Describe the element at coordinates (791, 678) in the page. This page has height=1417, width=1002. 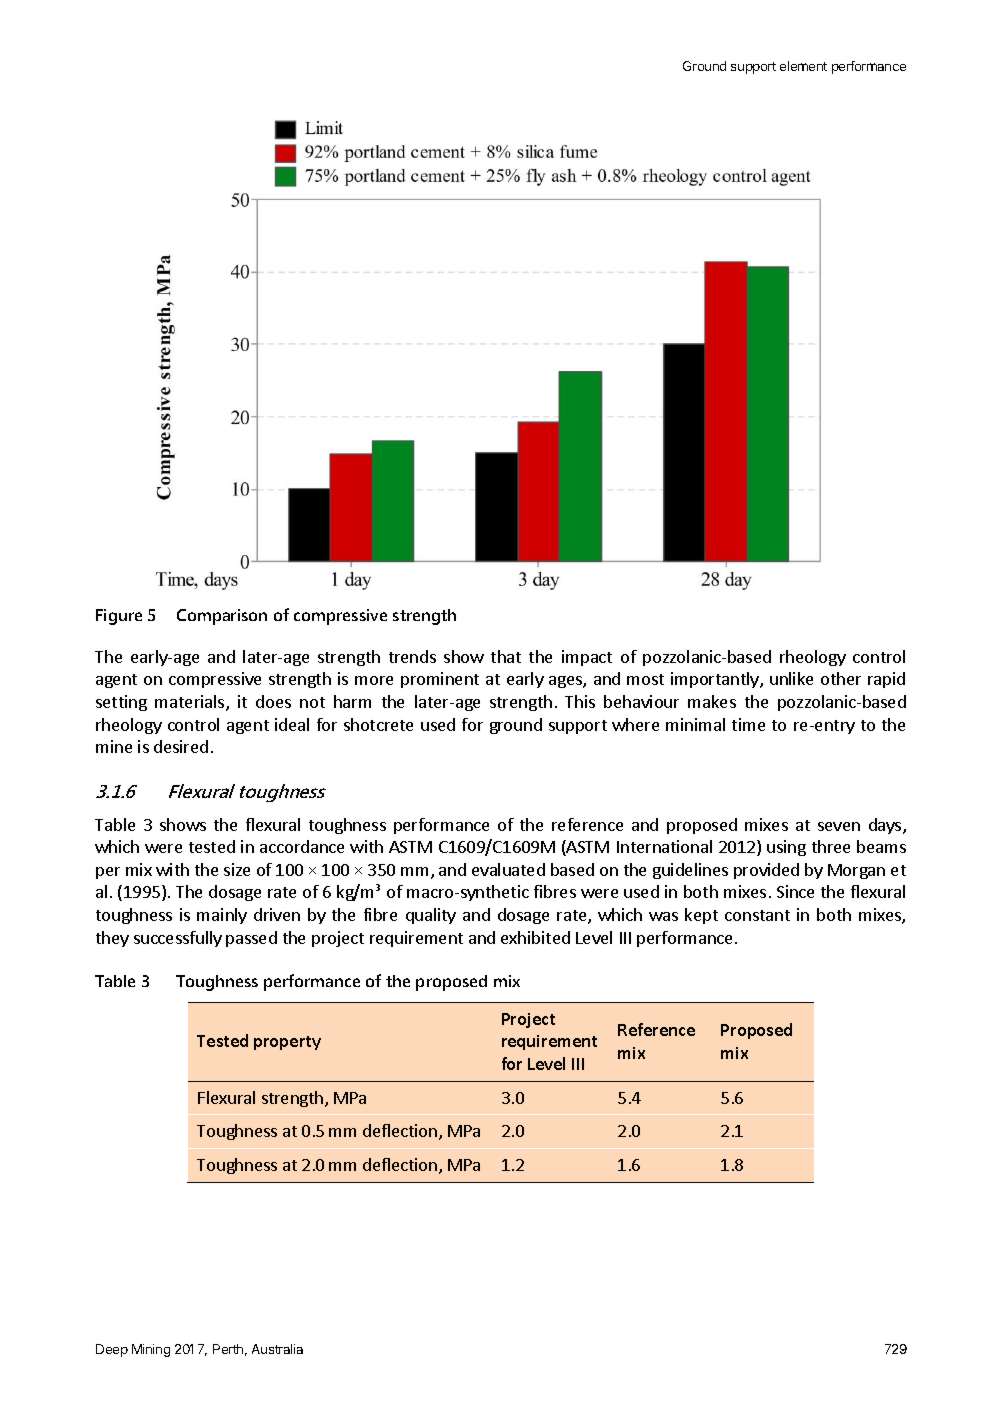
I see `unlike` at that location.
